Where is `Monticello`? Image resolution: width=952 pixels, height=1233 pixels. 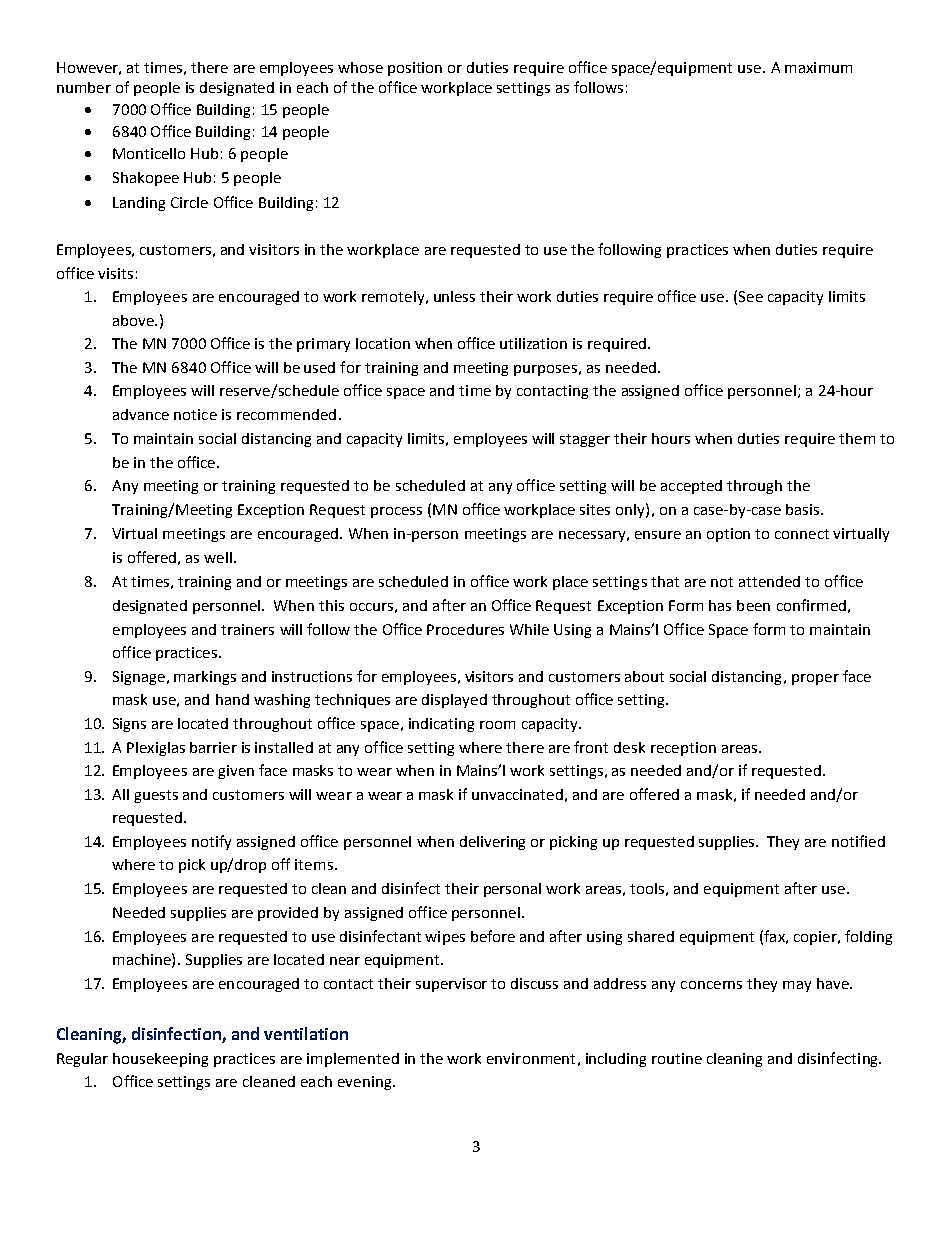 Monticello is located at coordinates (149, 153).
